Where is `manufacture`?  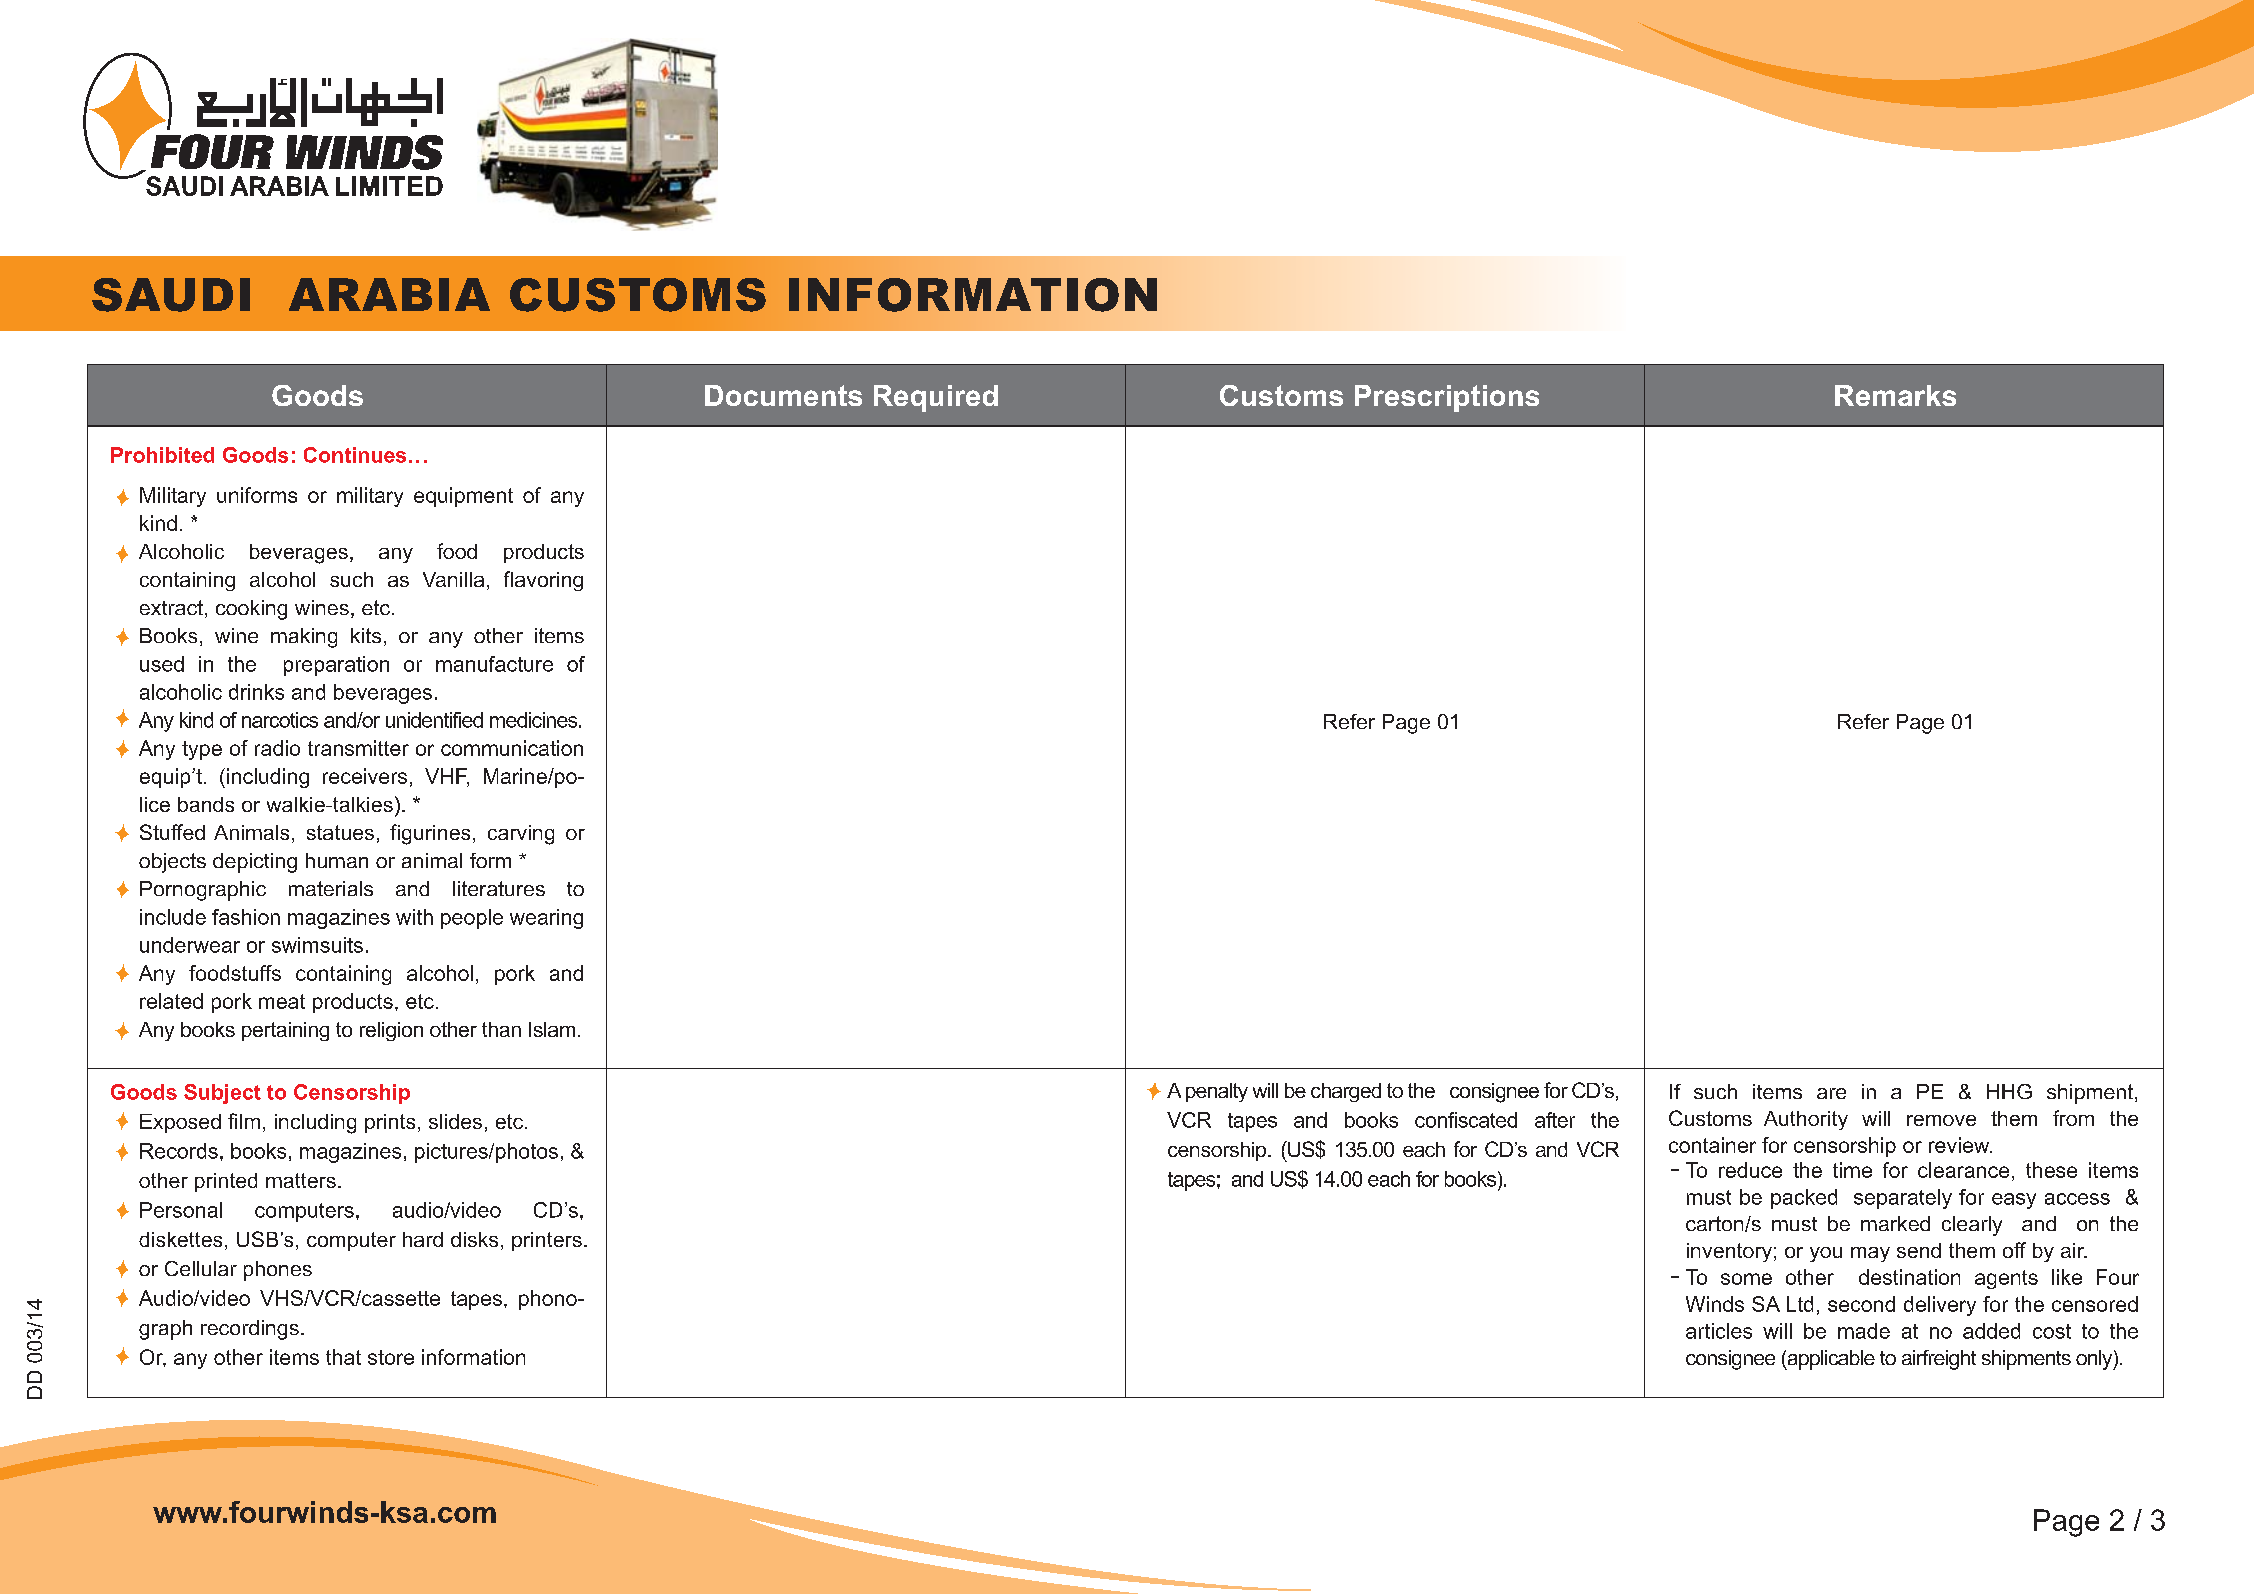
manufacture is located at coordinates (494, 664).
